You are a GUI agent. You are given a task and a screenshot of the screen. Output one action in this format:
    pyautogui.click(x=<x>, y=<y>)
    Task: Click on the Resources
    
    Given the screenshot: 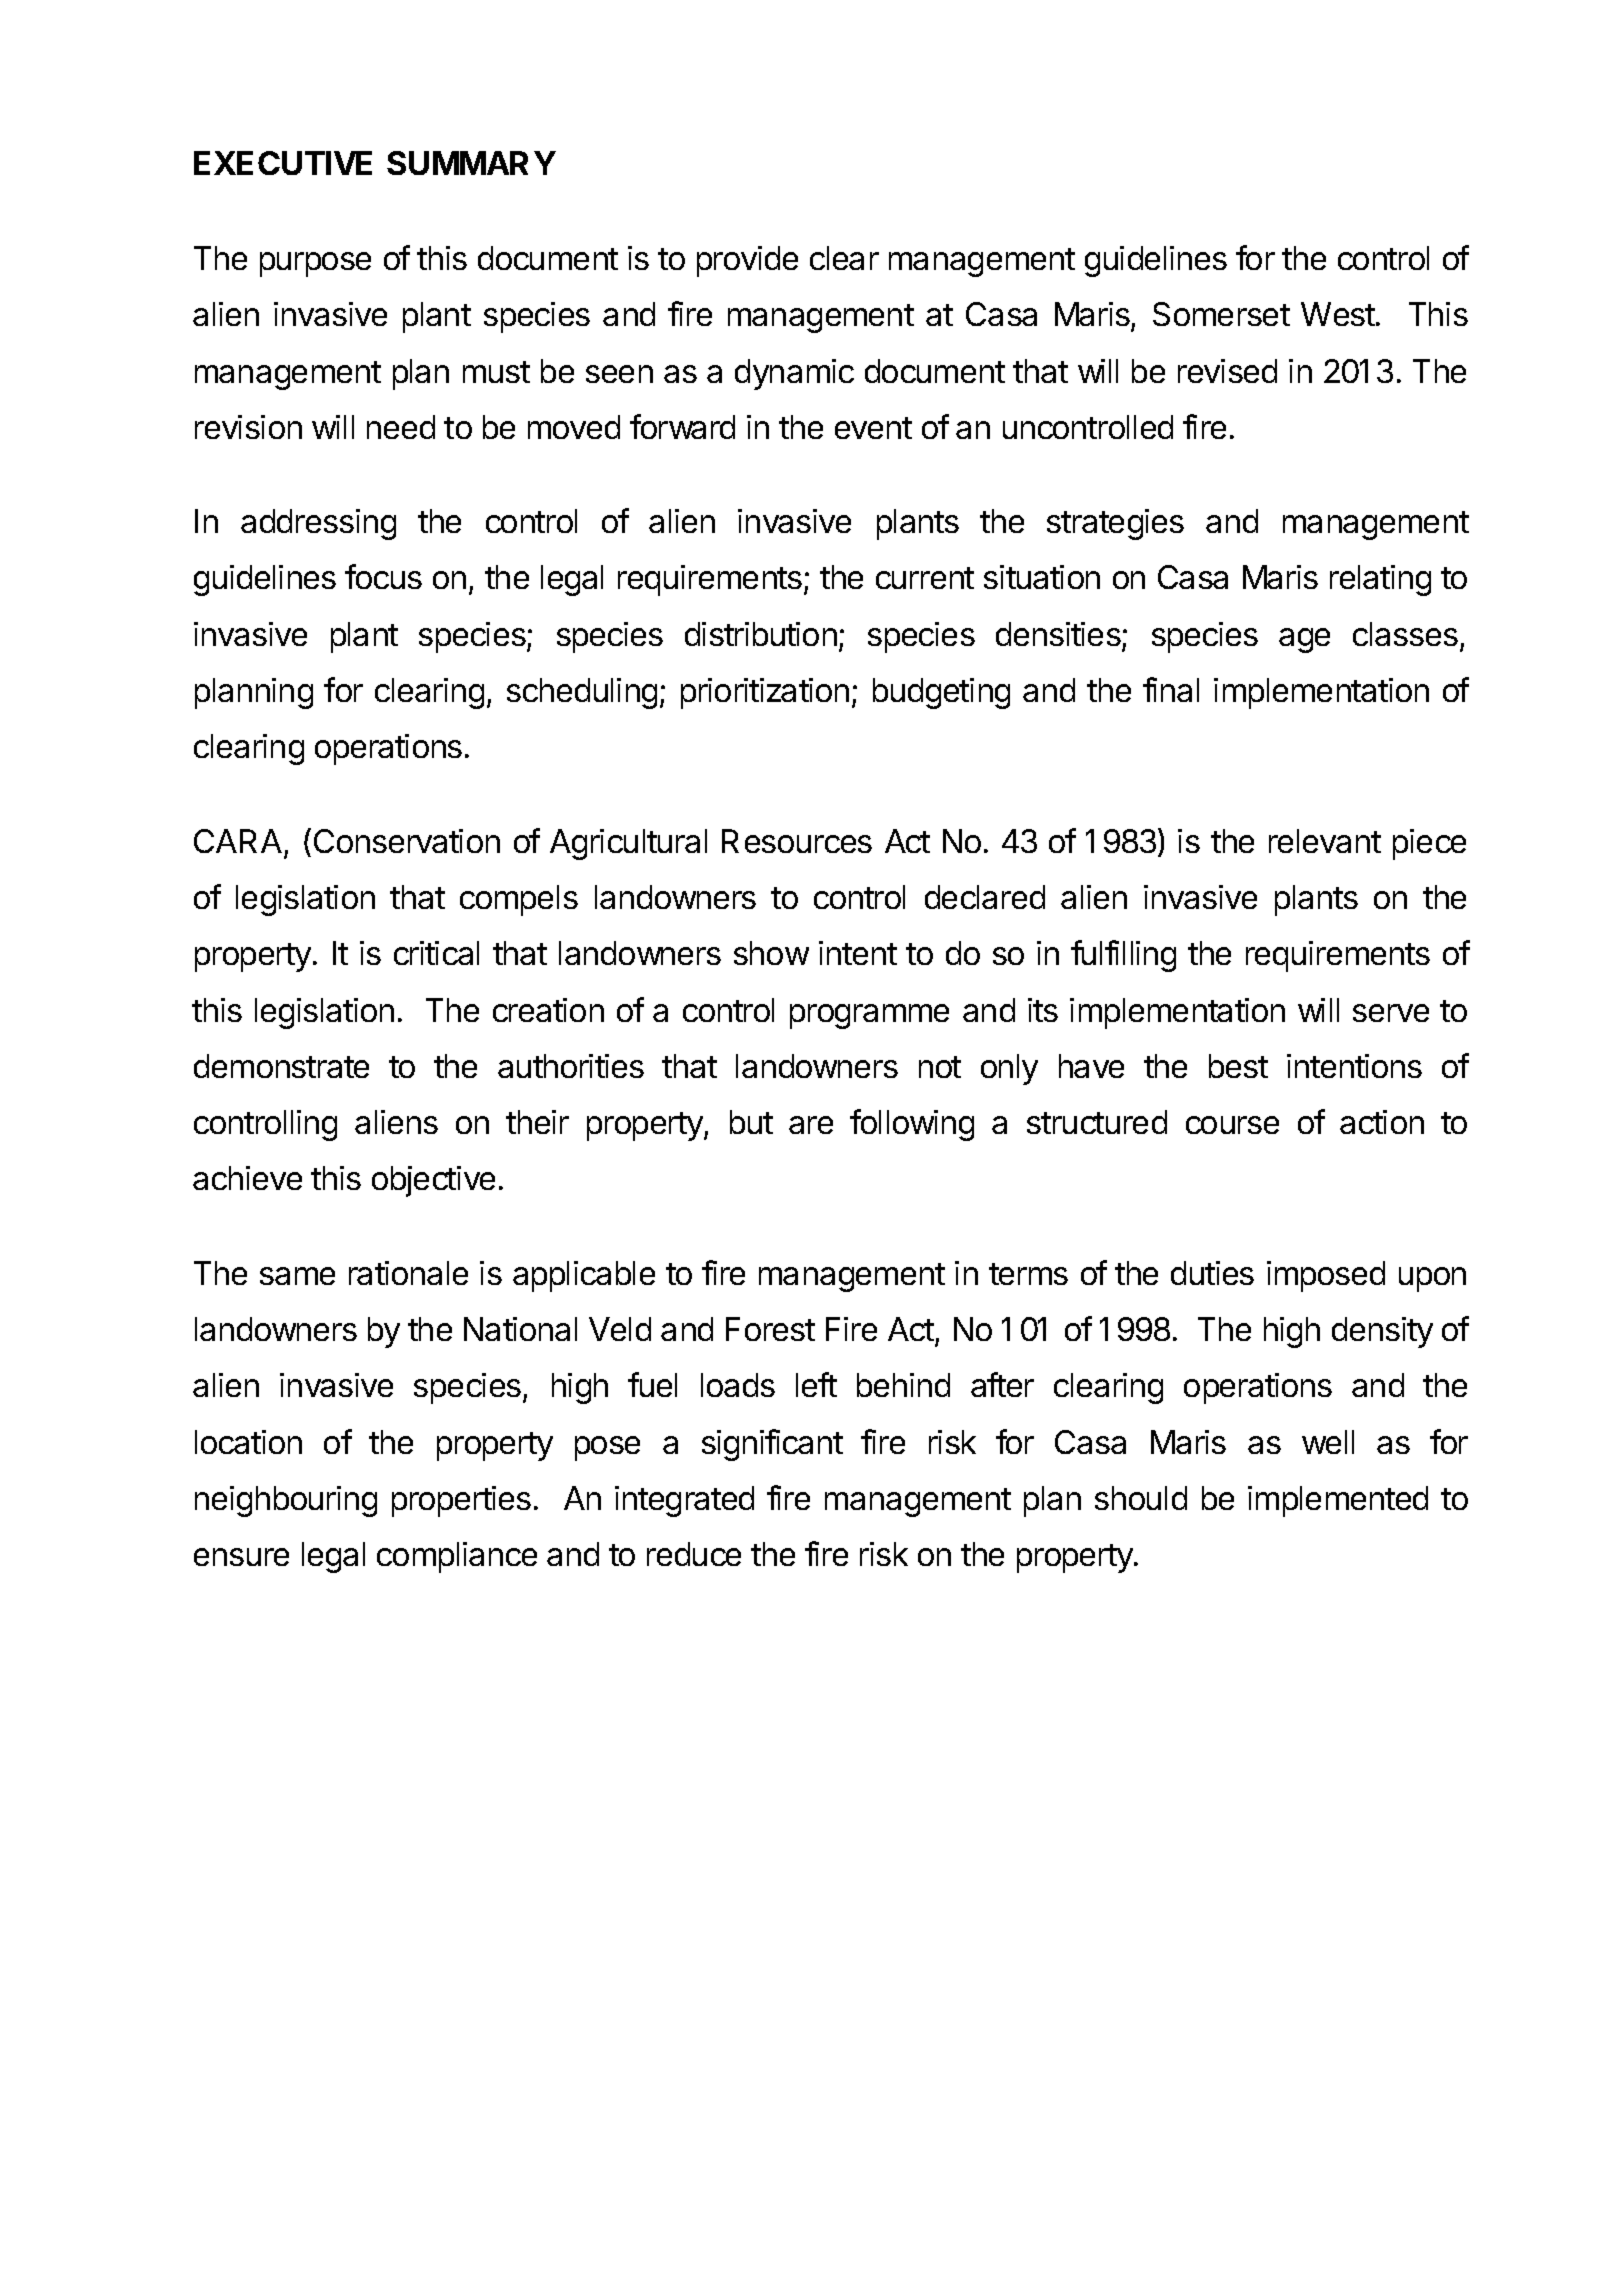 What is the action you would take?
    pyautogui.click(x=797, y=841)
